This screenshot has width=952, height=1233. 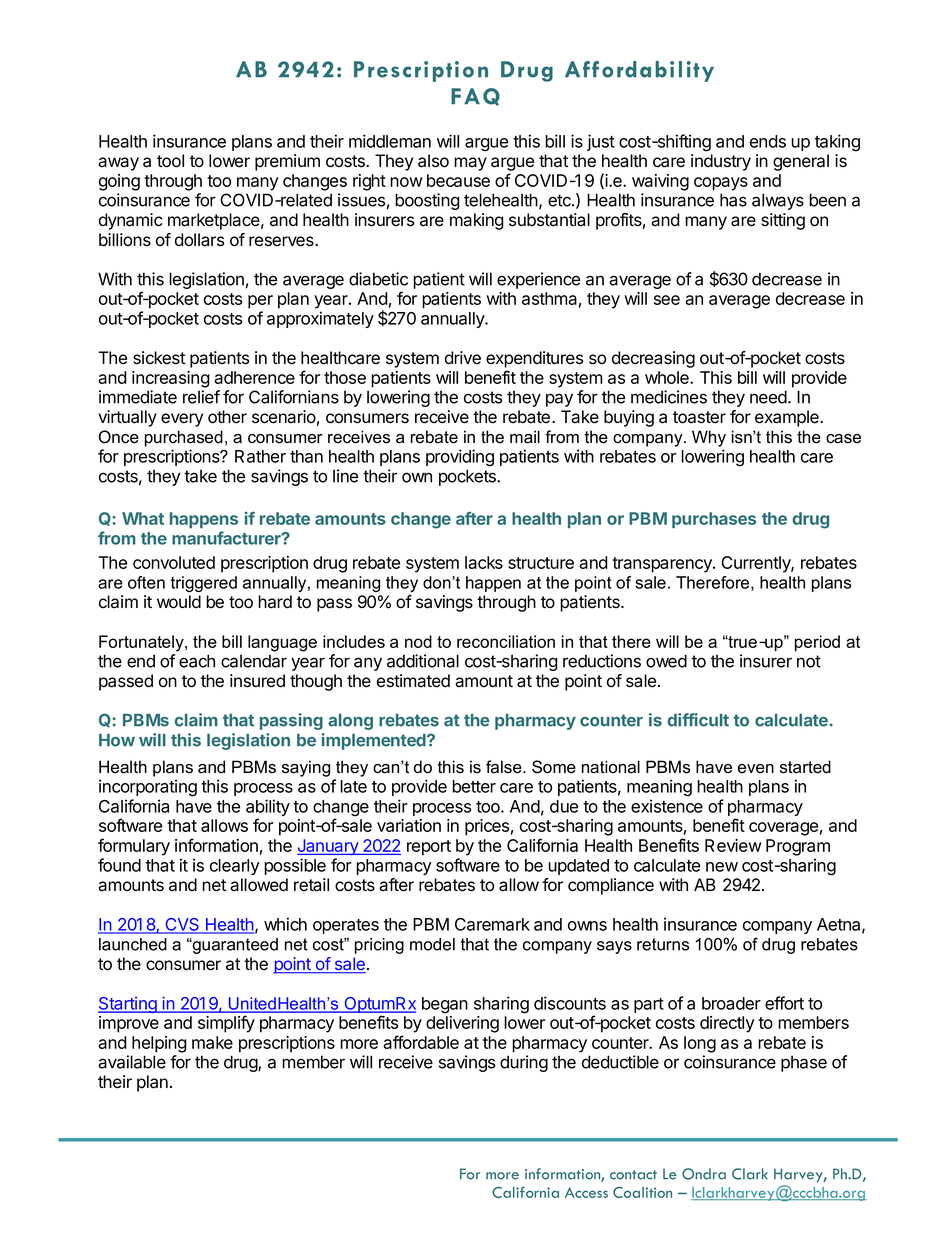 I want to click on model, so click(x=432, y=944).
